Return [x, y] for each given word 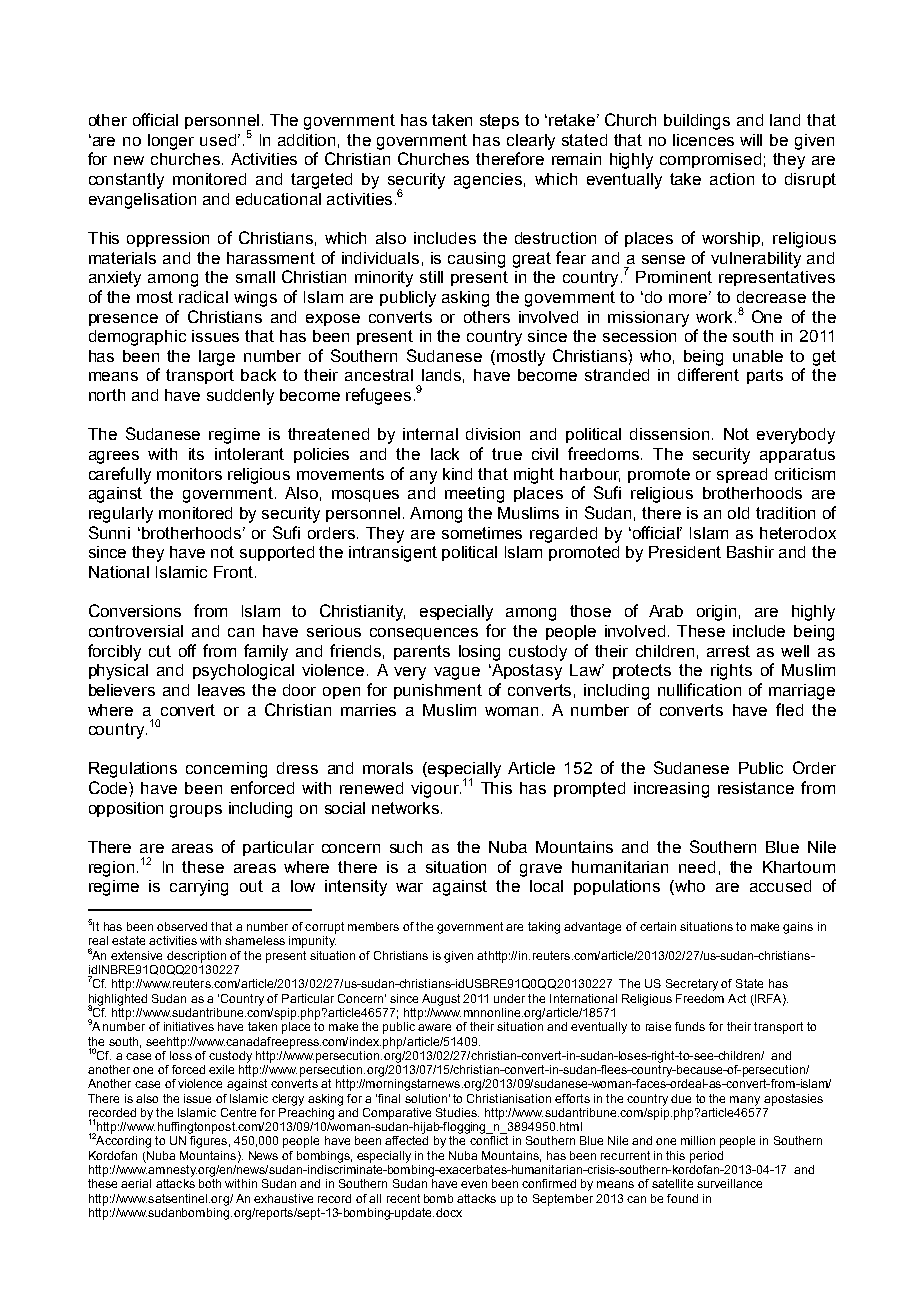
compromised [710, 160]
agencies [488, 181]
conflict [489, 1140]
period [706, 1157]
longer [171, 142]
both [210, 1183]
